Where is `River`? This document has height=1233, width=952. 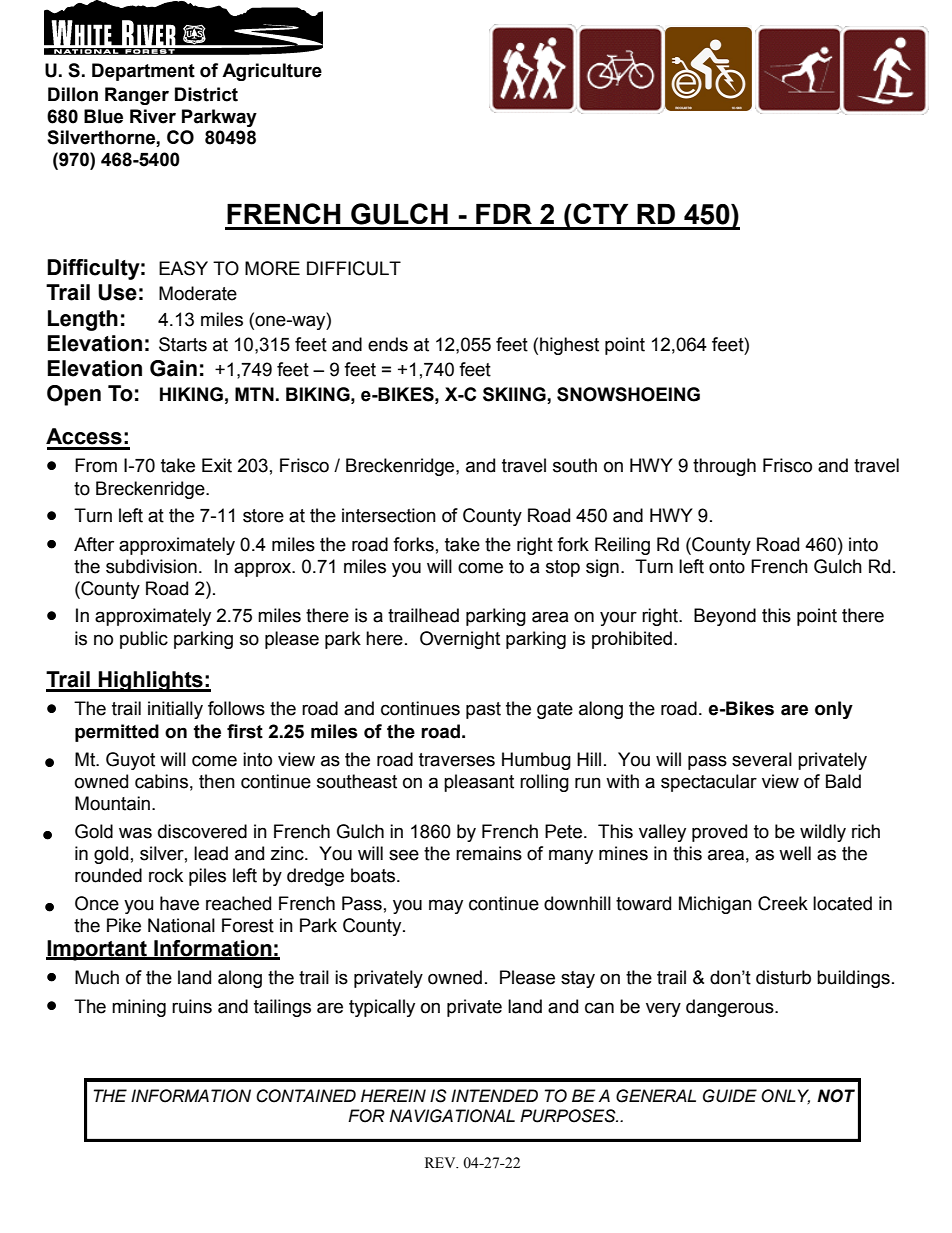 River is located at coordinates (153, 116).
